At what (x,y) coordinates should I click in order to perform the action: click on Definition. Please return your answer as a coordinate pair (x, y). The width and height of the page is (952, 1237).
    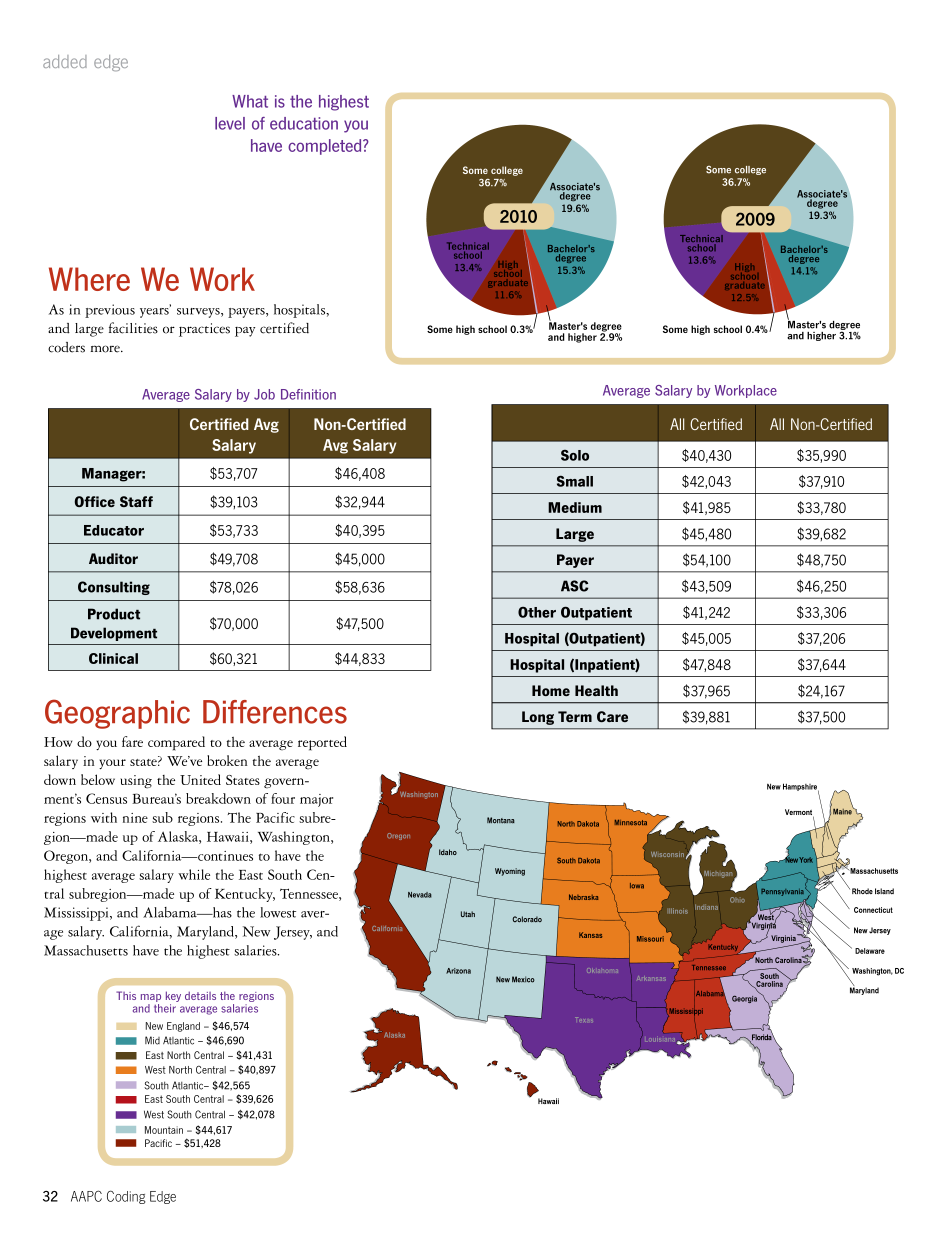
    Looking at the image, I should click on (308, 394).
